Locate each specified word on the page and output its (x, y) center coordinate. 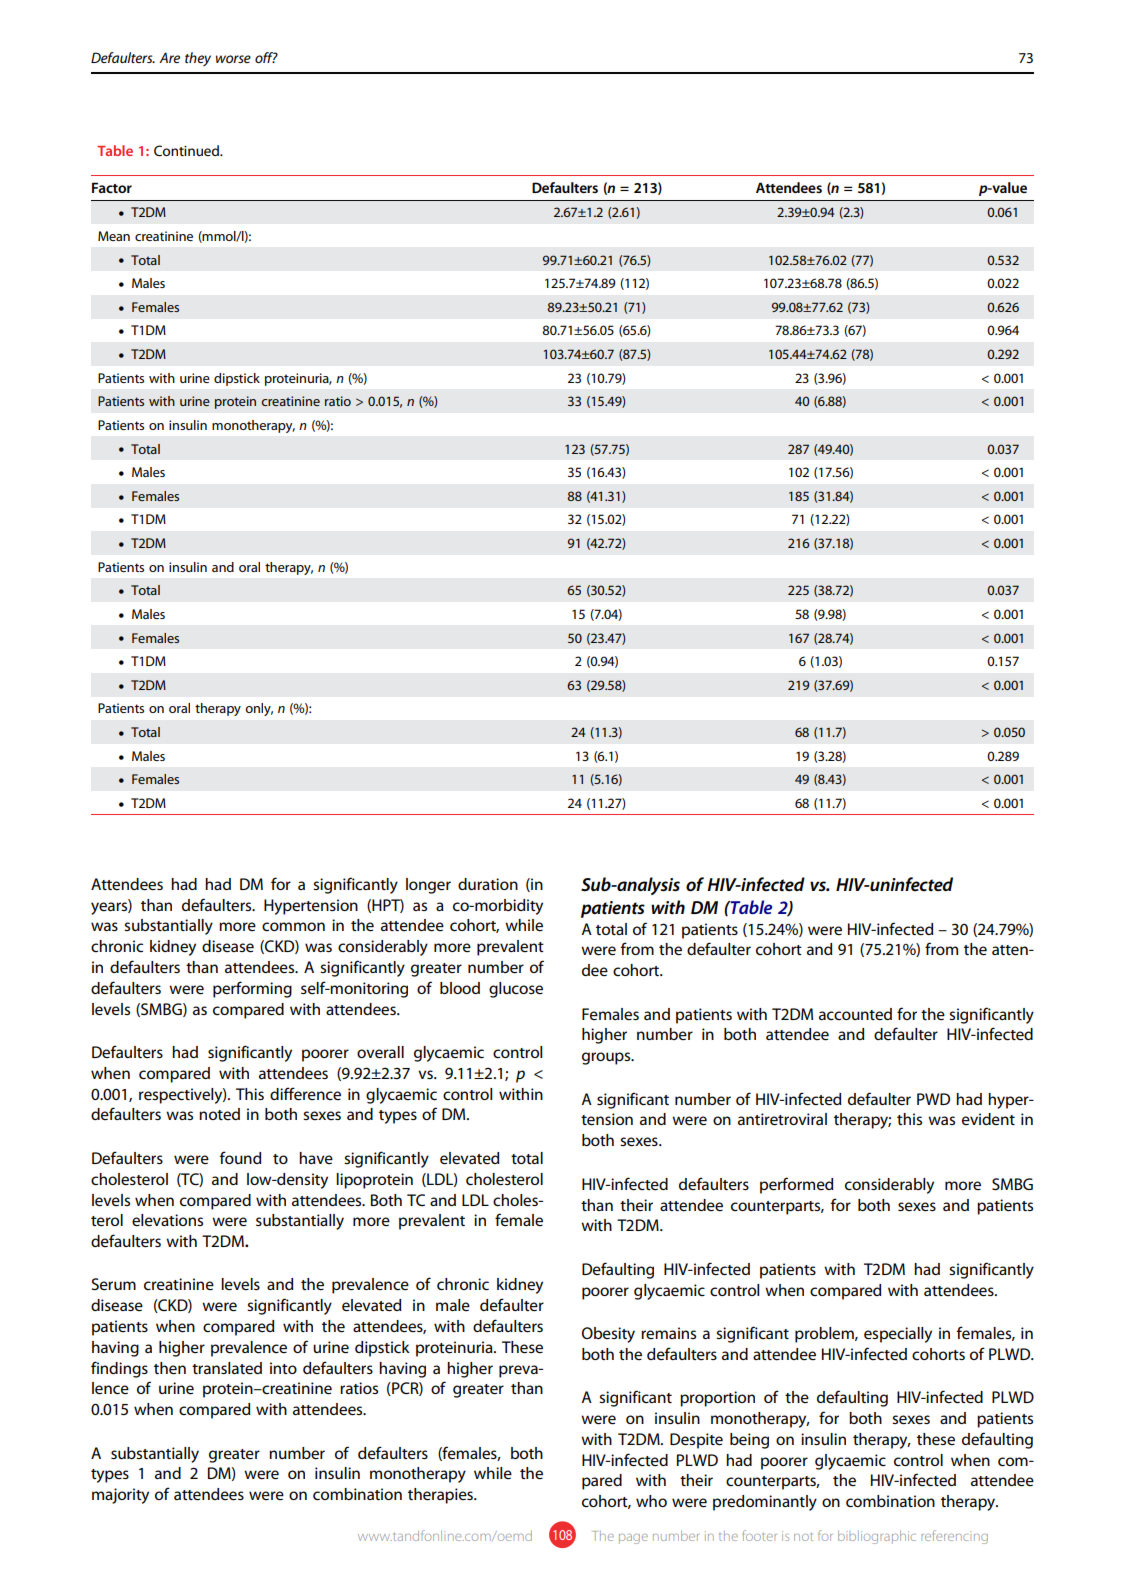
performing (252, 989)
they (198, 59)
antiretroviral (782, 1119)
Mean (114, 236)
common (293, 926)
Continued (187, 150)
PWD (933, 1099)
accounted (855, 1014)
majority (120, 1496)
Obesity (608, 1335)
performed (796, 1185)
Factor (112, 187)
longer (428, 886)
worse (233, 59)
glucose (516, 990)
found (240, 1157)
